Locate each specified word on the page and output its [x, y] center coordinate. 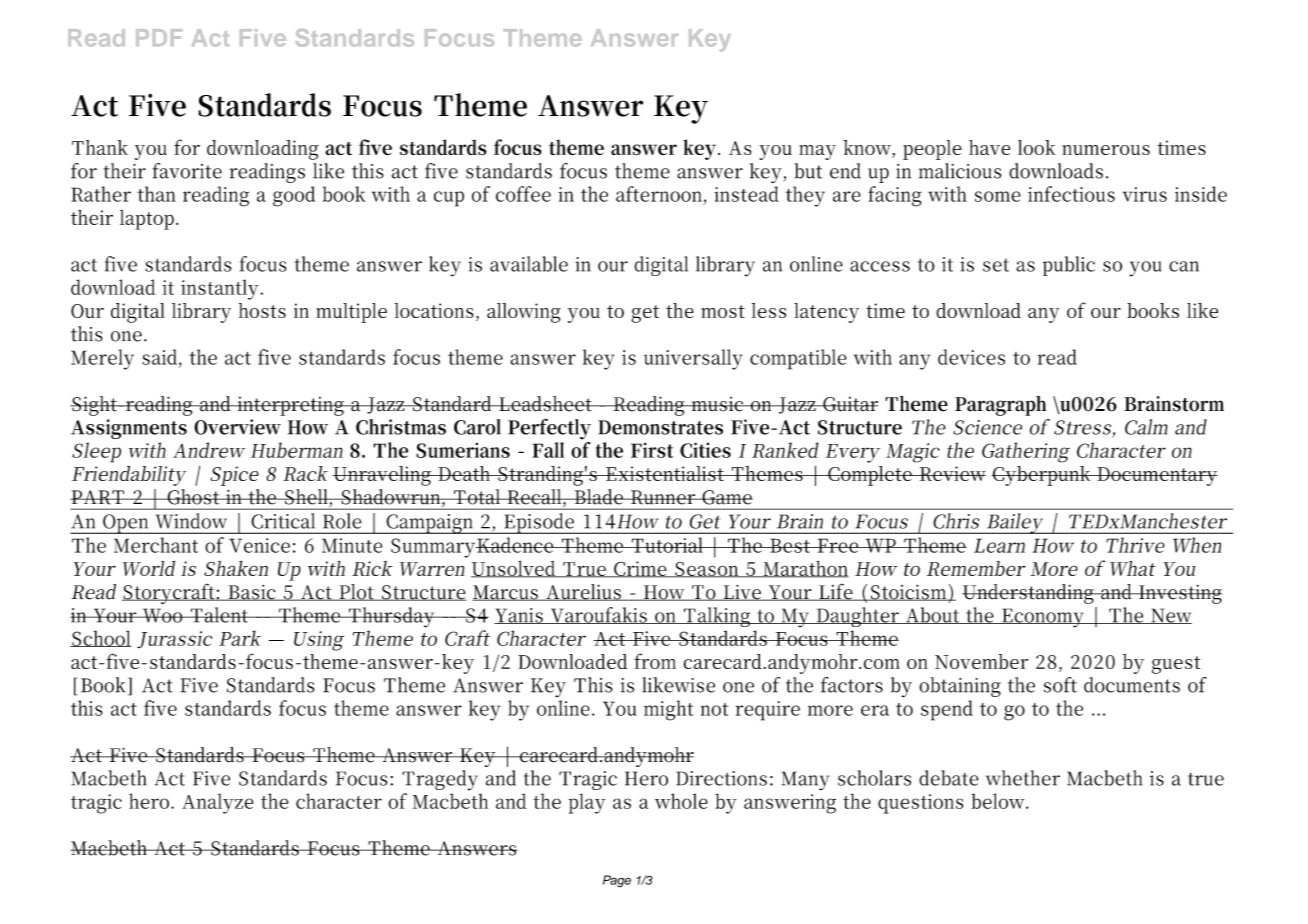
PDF [159, 37]
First [652, 450]
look [1037, 147]
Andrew [209, 450]
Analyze [218, 803]
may [817, 152]
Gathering [1026, 452]
